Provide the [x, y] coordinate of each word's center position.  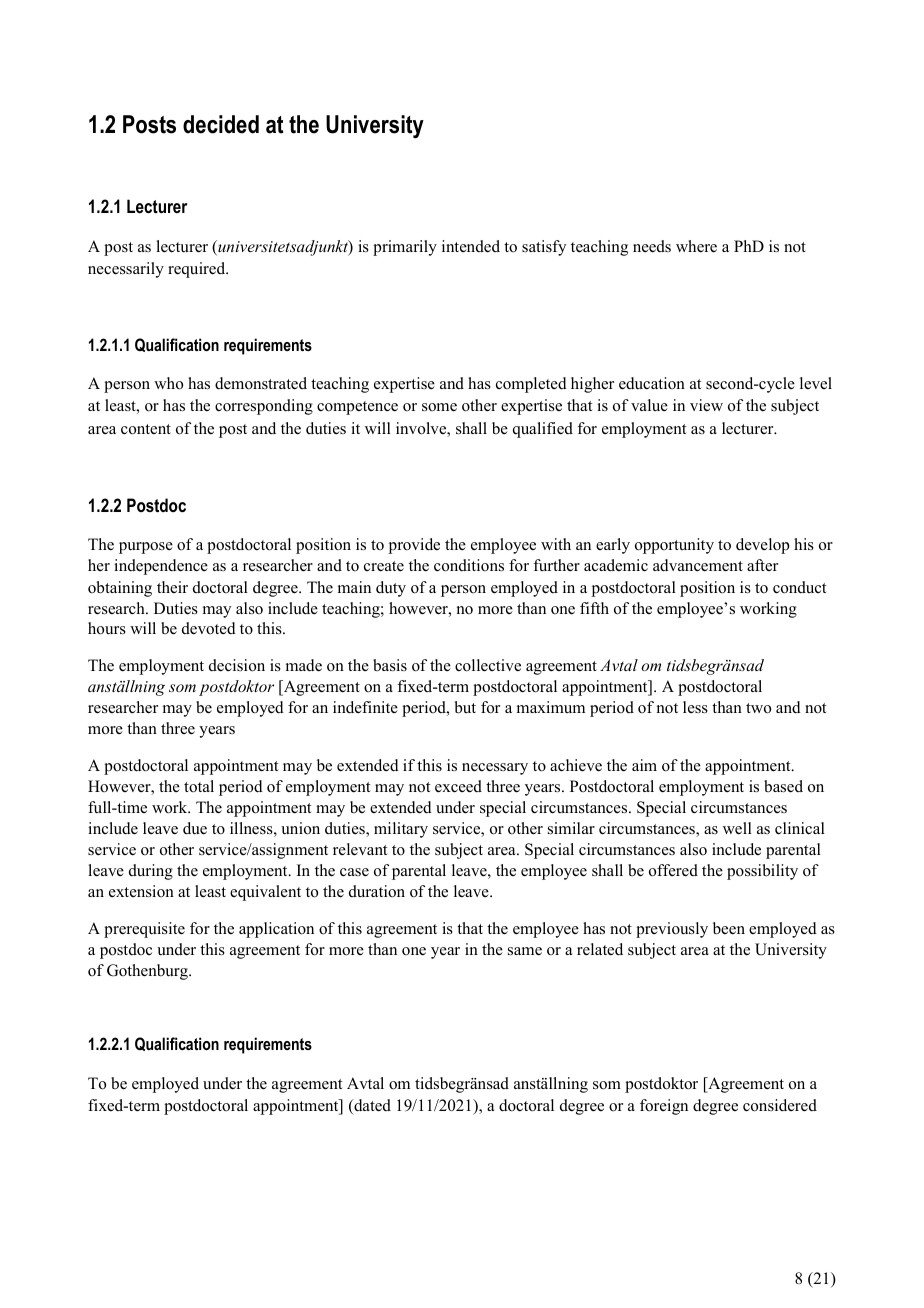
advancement [698, 565]
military [401, 830]
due [195, 828]
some [439, 407]
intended [471, 246]
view [706, 405]
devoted [209, 628]
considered [780, 1105]
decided [221, 124]
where [696, 246]
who [168, 383]
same [525, 951]
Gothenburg [148, 972]
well [737, 828]
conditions [469, 565]
